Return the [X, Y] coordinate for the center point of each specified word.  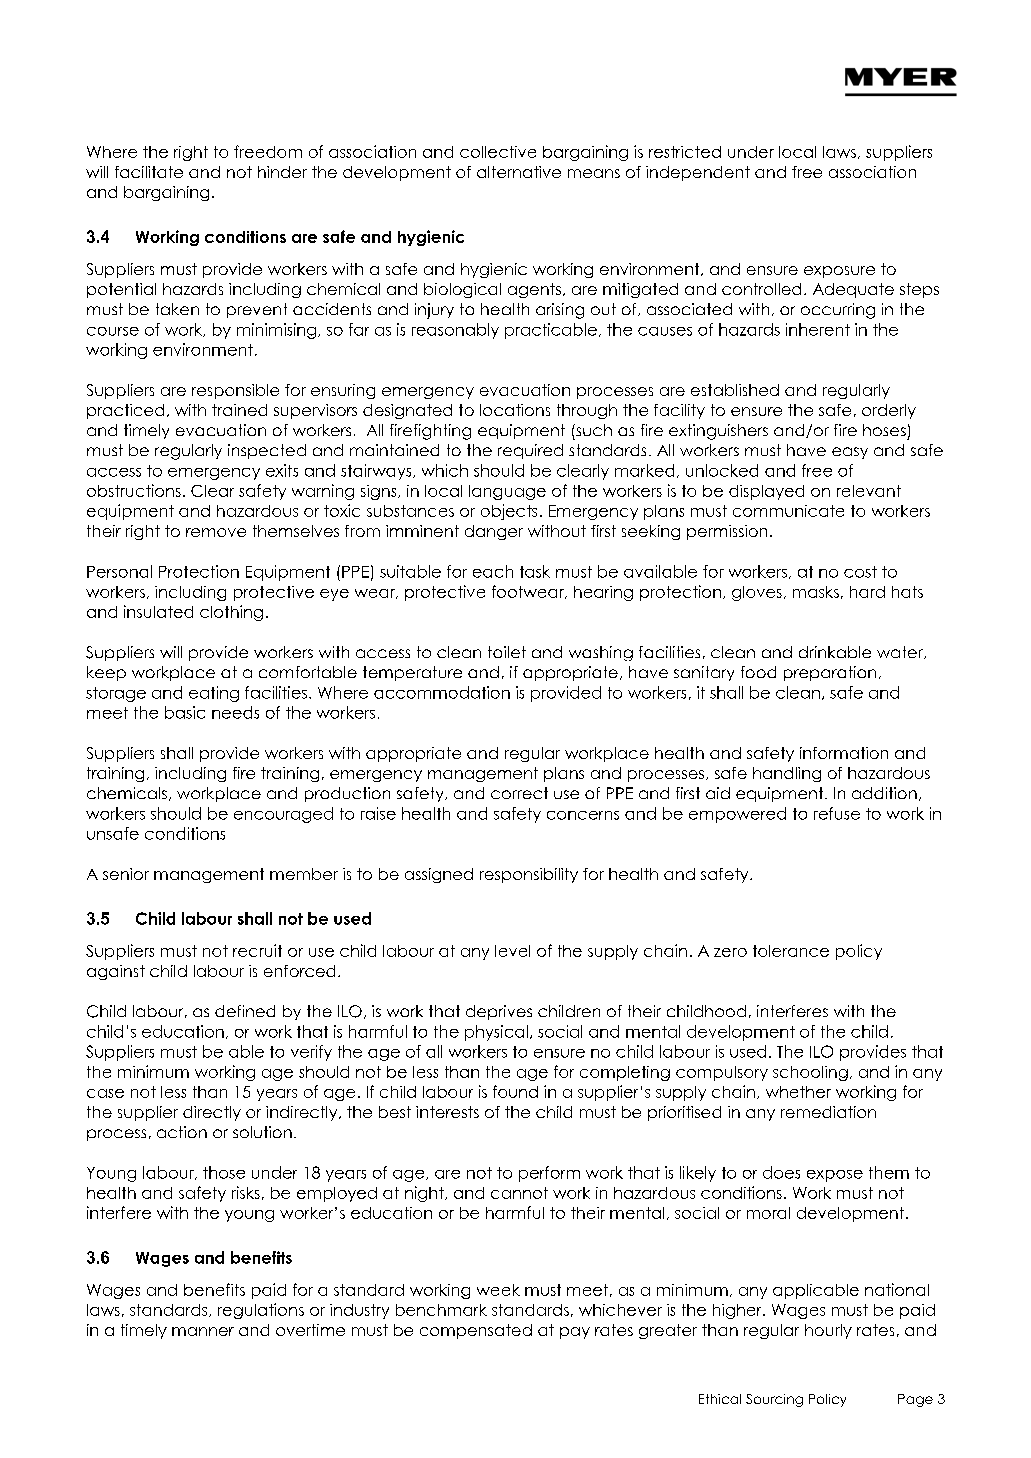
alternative [519, 172]
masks [816, 592]
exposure [839, 272]
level [512, 951]
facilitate [149, 172]
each [493, 571]
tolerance [791, 951]
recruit [257, 950]
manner [203, 1331]
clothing [231, 613]
